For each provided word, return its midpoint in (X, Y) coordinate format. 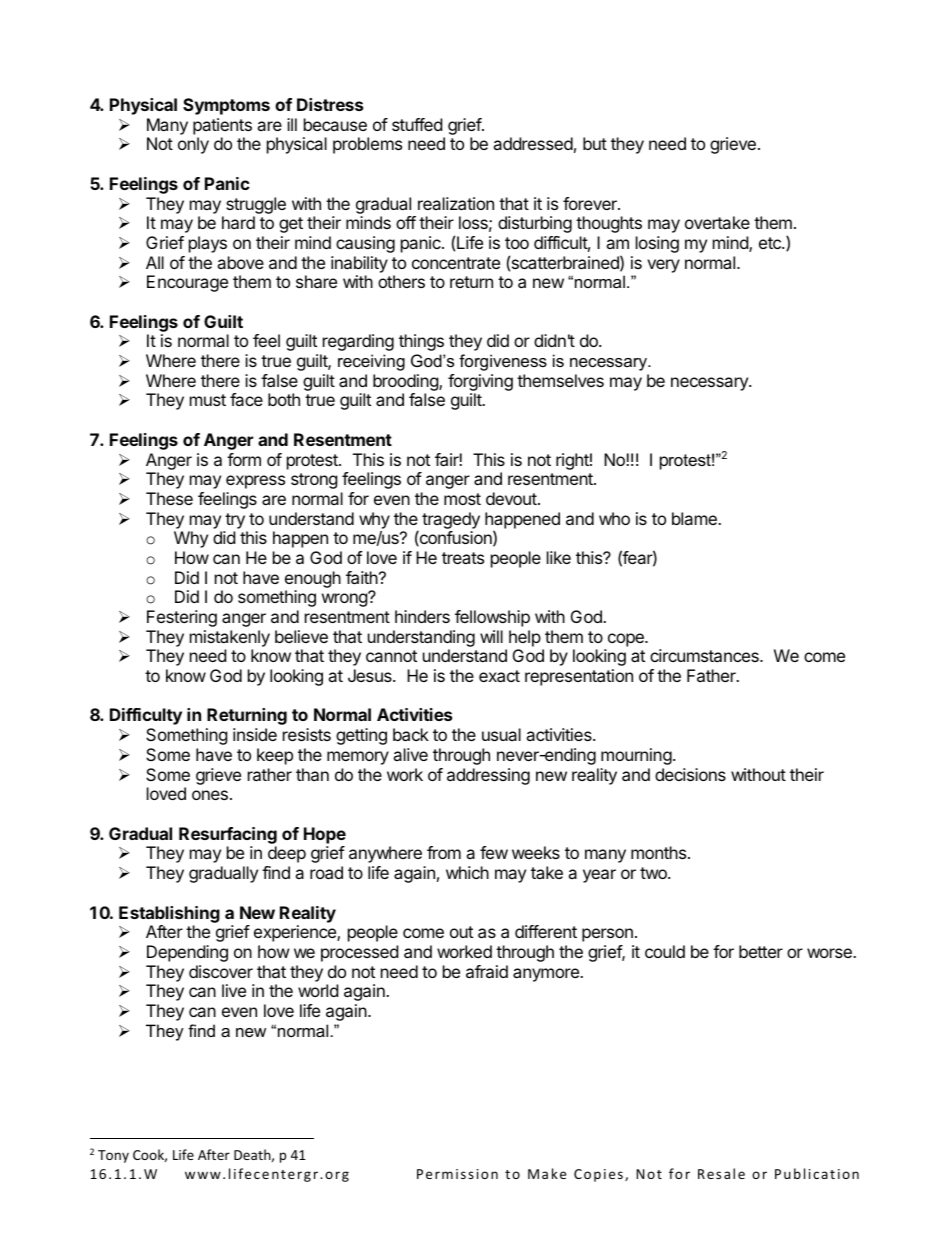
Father (712, 675)
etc (771, 243)
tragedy (451, 520)
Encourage (187, 283)
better (761, 951)
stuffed (417, 124)
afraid (487, 971)
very (663, 266)
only (193, 145)
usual (501, 734)
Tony (113, 1156)
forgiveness (503, 362)
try (235, 521)
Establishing (169, 914)
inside (255, 734)
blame (695, 518)
